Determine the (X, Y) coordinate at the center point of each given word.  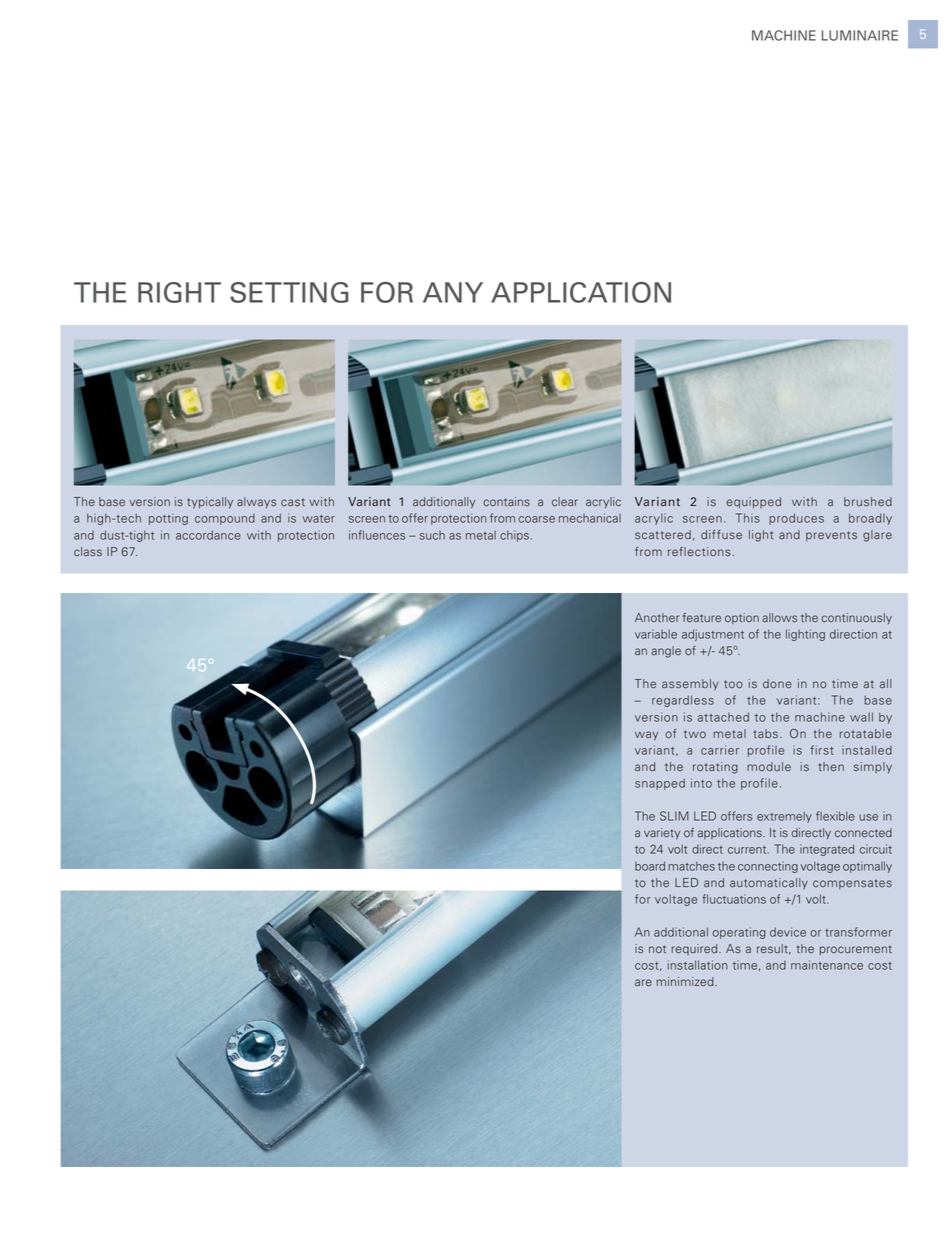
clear (565, 502)
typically (210, 503)
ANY (453, 292)
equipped (753, 503)
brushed (868, 502)
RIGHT (179, 292)
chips (514, 536)
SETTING (289, 292)
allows (779, 618)
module (769, 767)
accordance (208, 535)
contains (506, 502)
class (88, 552)
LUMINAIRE (860, 35)
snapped (660, 784)
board (650, 866)
